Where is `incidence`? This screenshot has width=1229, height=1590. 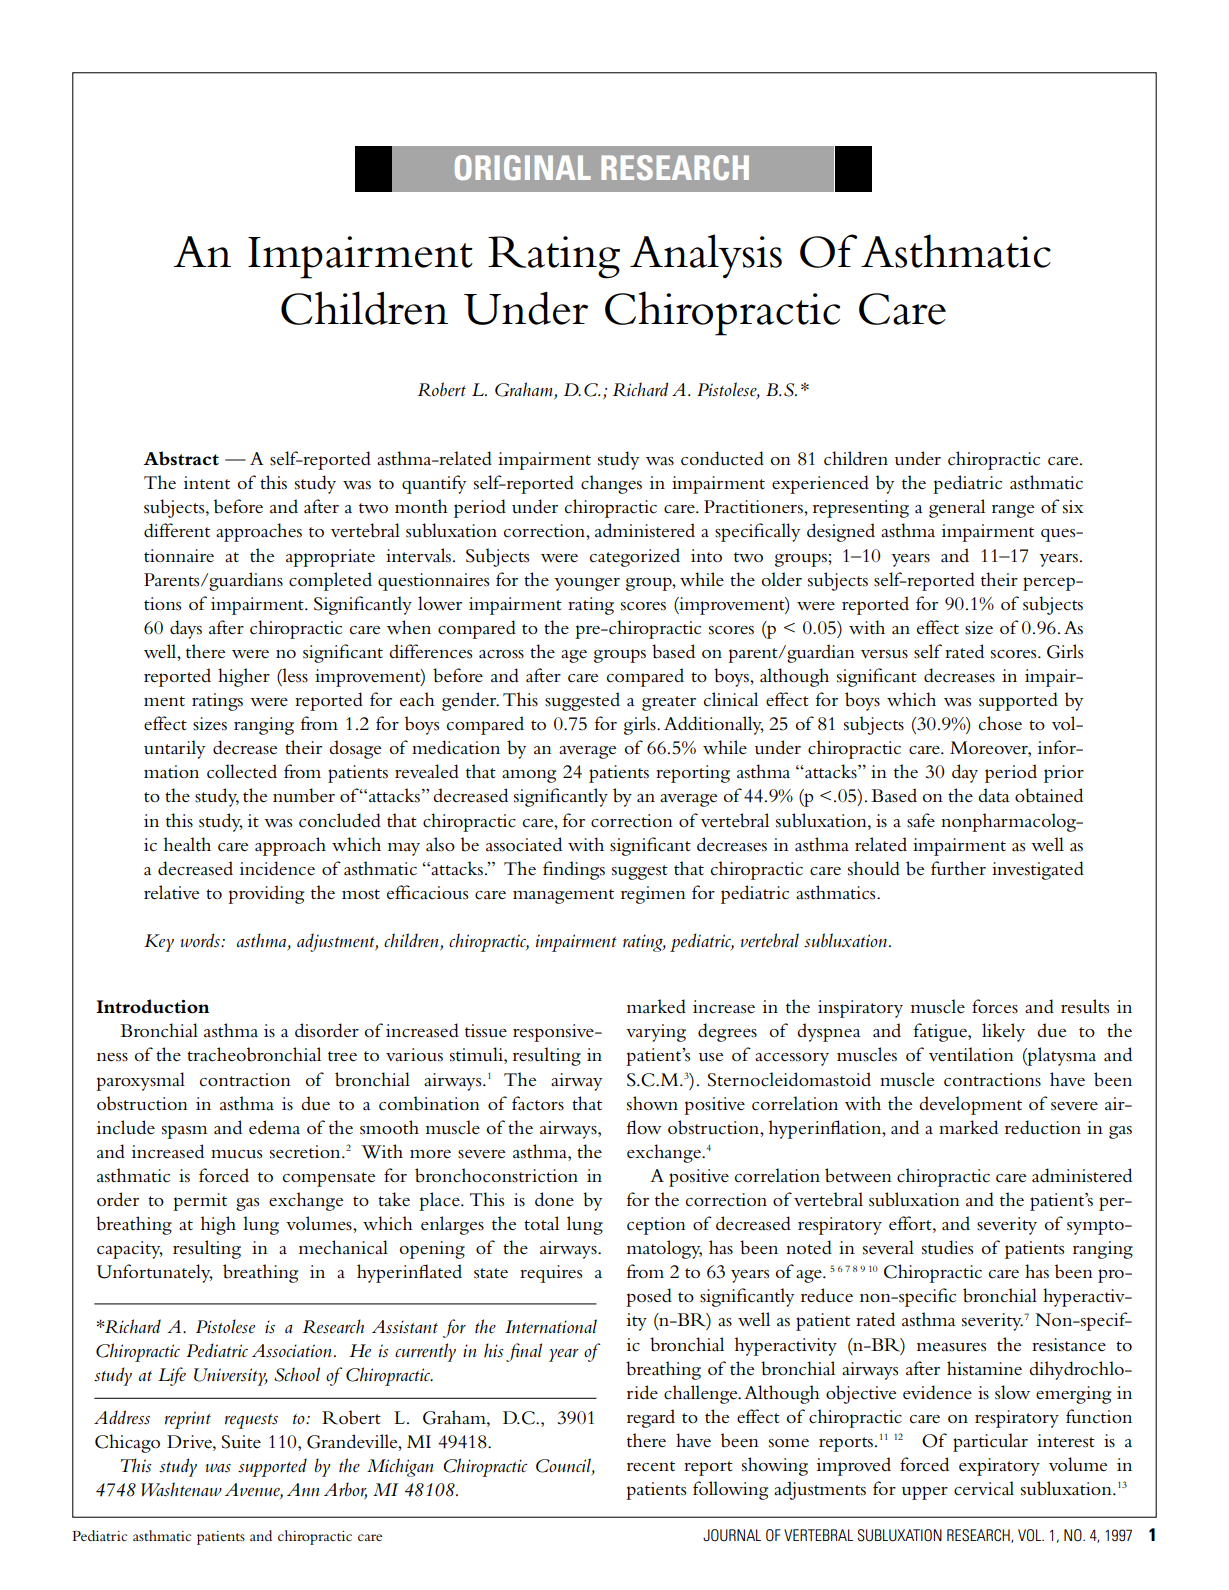 incidence is located at coordinates (277, 868).
